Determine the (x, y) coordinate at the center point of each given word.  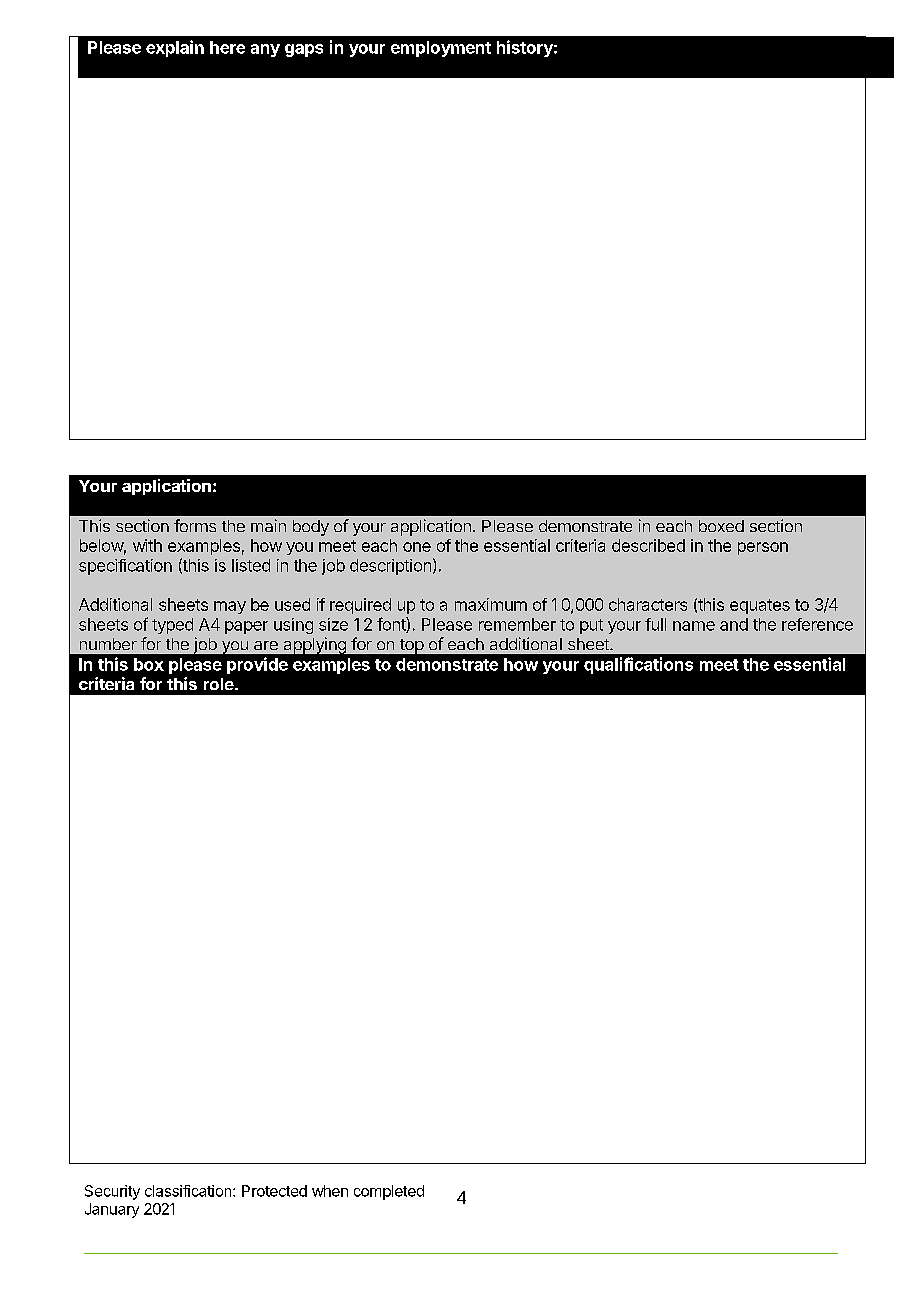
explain (175, 48)
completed (389, 1192)
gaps (304, 50)
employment (441, 49)
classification (189, 1191)
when (330, 1191)
